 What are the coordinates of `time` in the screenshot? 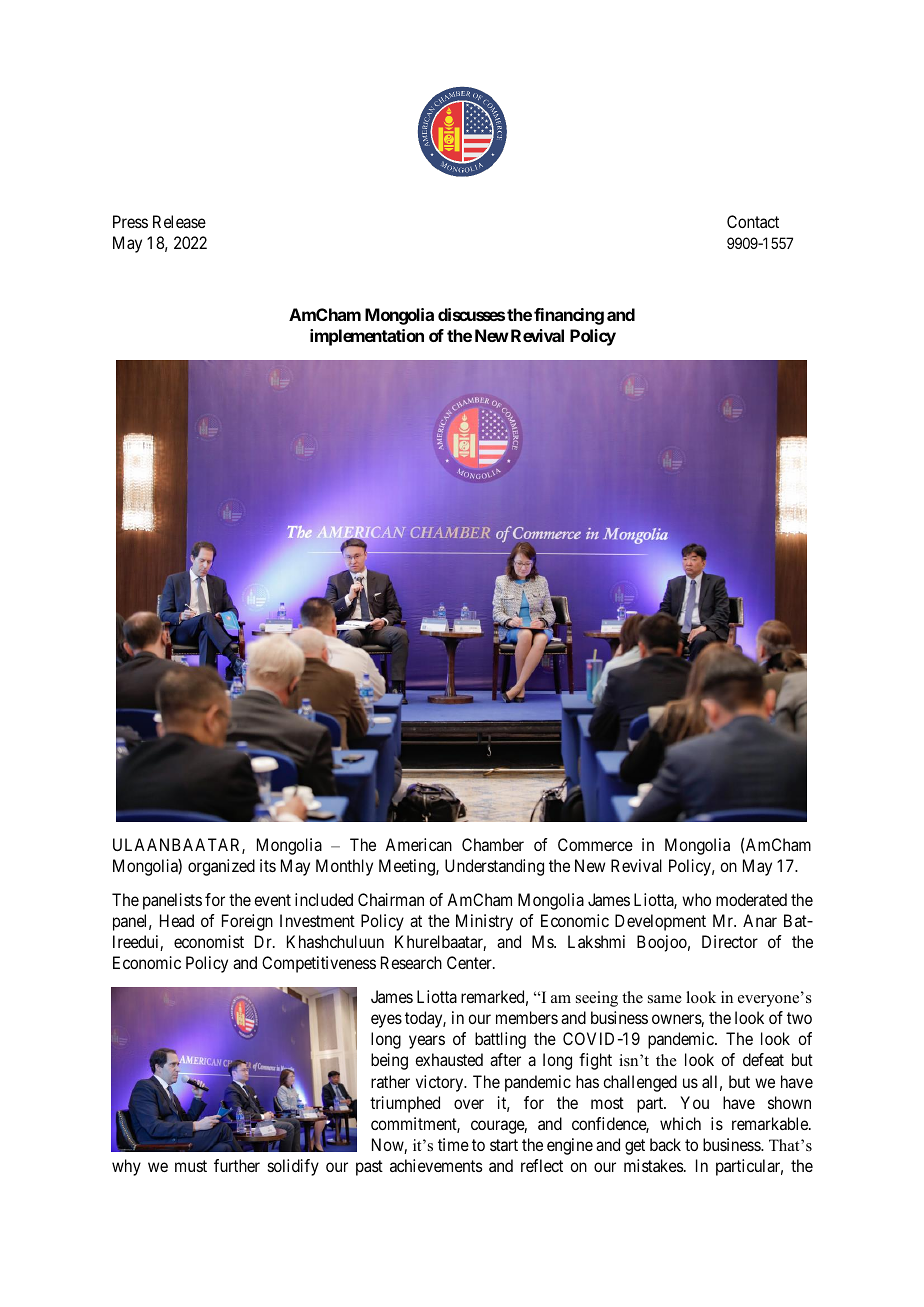 It's located at (453, 1144).
